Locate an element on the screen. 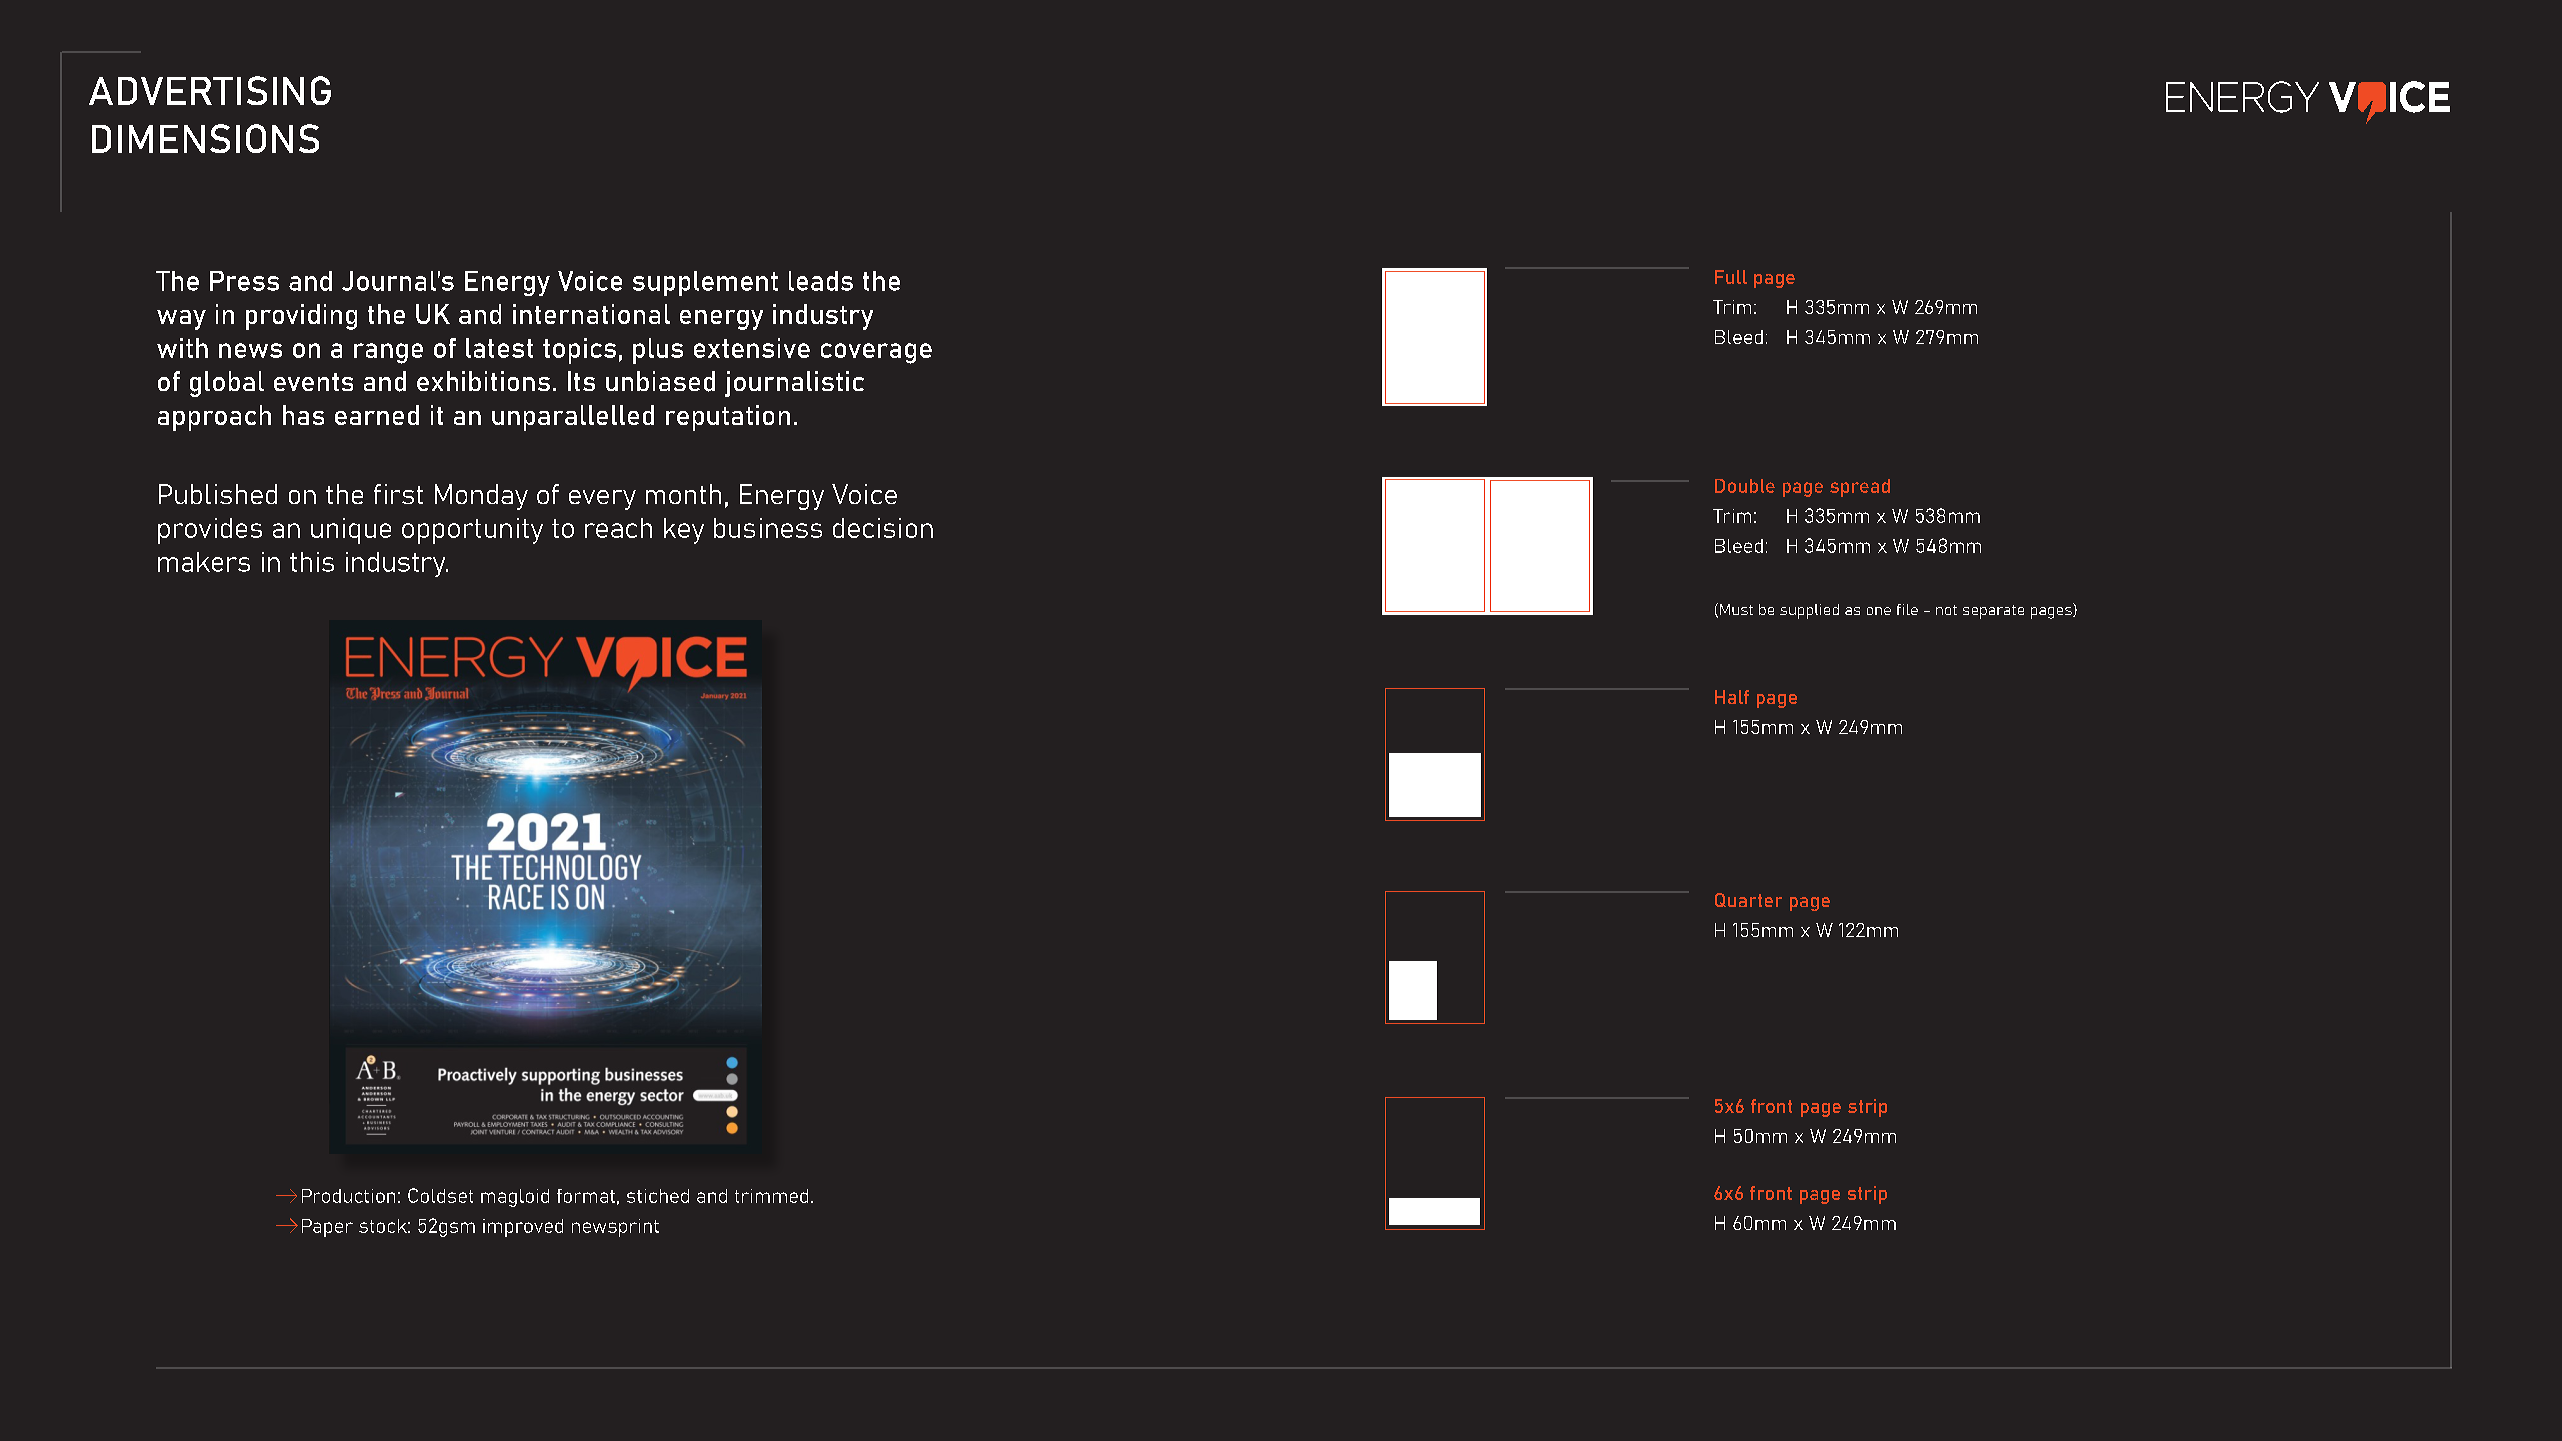 This screenshot has height=1441, width=2562. Half is located at coordinates (1732, 697).
